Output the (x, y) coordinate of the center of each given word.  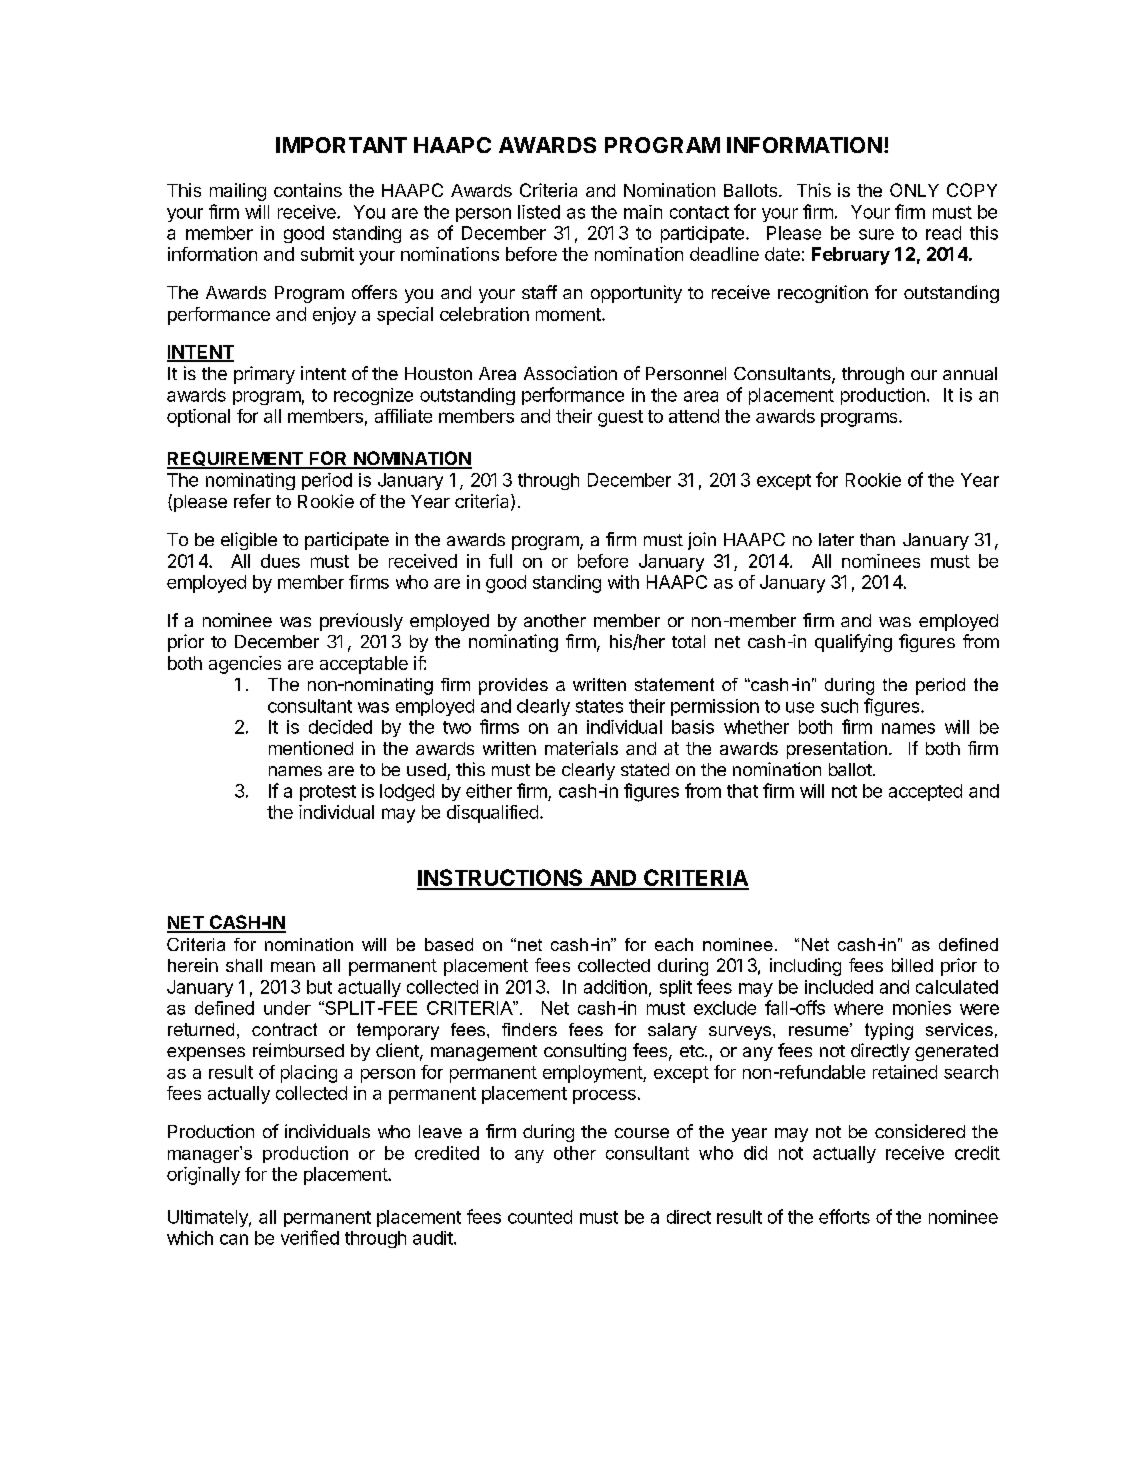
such (839, 706)
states (599, 706)
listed (539, 212)
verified (310, 1237)
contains (308, 190)
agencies (245, 665)
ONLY (914, 190)
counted (540, 1217)
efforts (844, 1216)
